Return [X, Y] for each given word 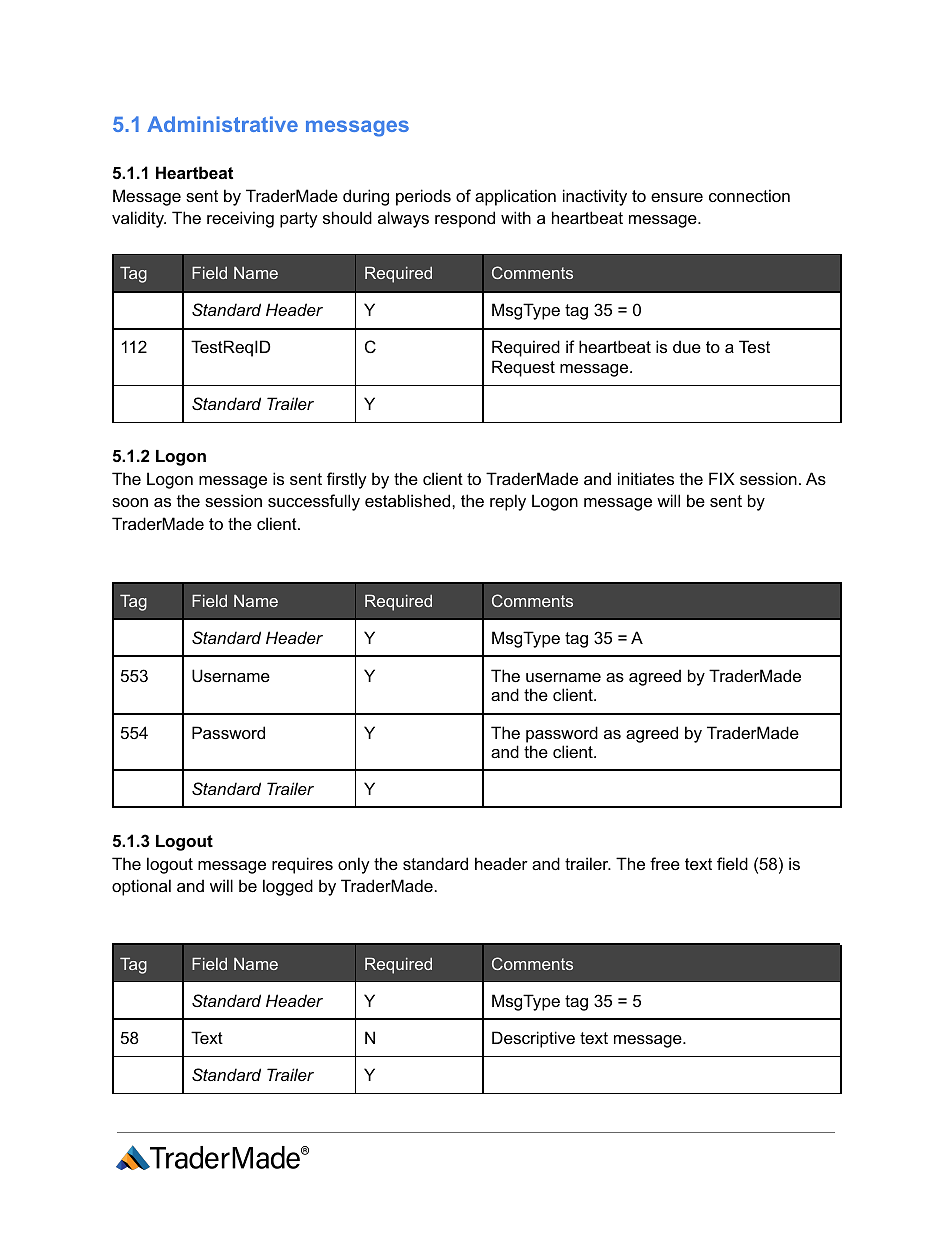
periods [423, 197]
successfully [314, 502]
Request [523, 368]
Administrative [222, 124]
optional [141, 887]
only [354, 865]
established [409, 500]
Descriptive [533, 1039]
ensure [677, 197]
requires [302, 865]
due [687, 346]
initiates [646, 478]
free [665, 863]
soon [130, 502]
